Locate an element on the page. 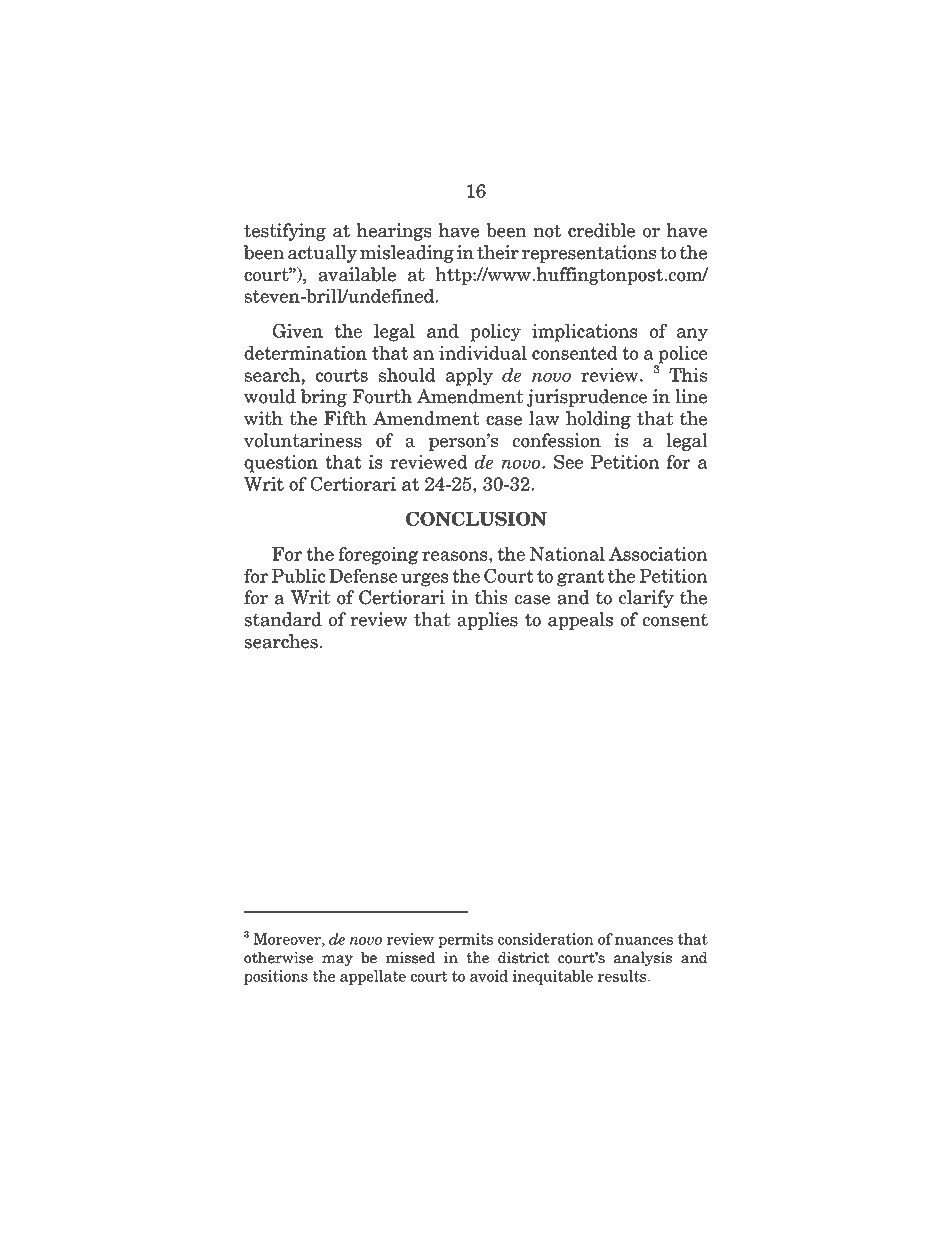  holding is located at coordinates (598, 420).
